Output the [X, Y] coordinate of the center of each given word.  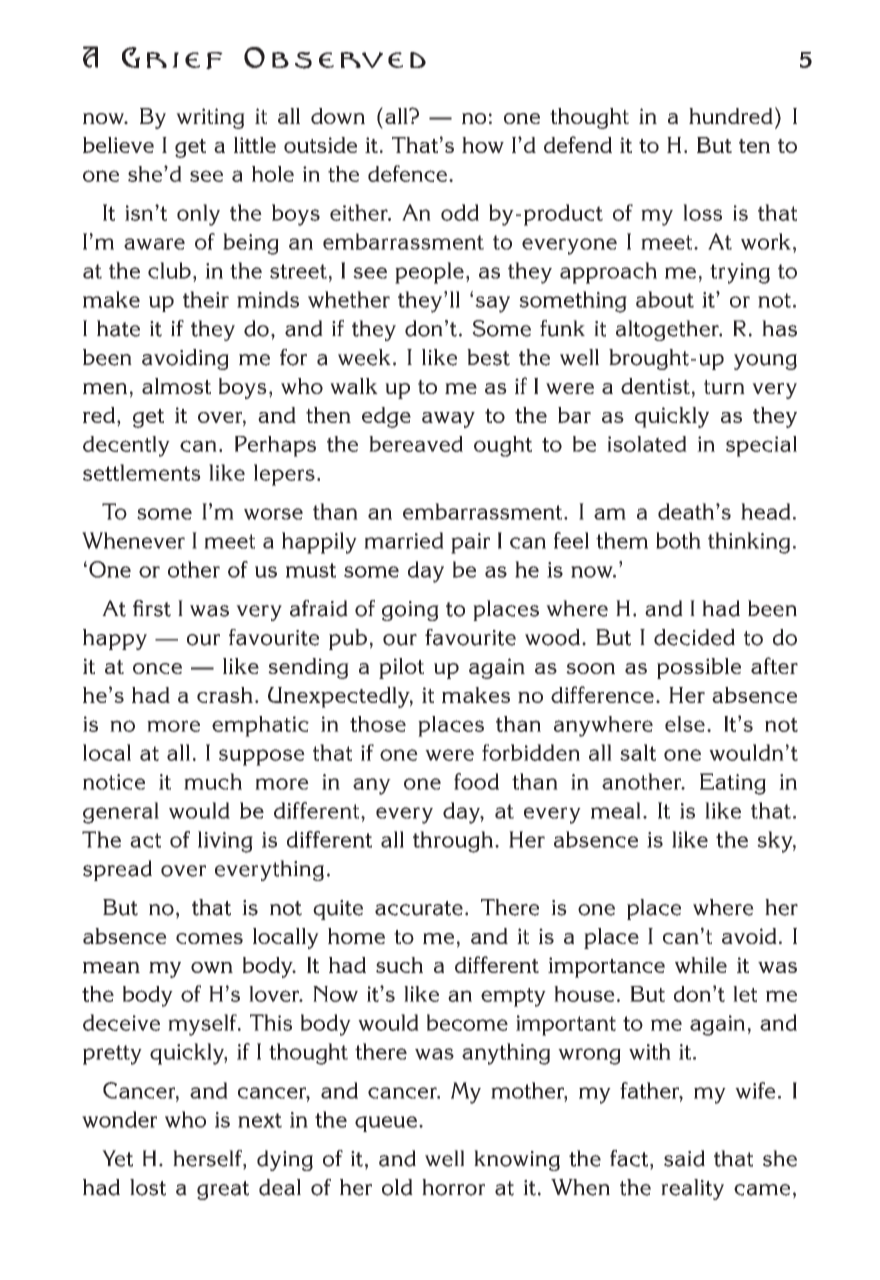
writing [210, 118]
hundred [731, 116]
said [684, 1158]
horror [453, 1187]
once [157, 668]
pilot [401, 668]
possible [699, 668]
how [483, 145]
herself [208, 1159]
